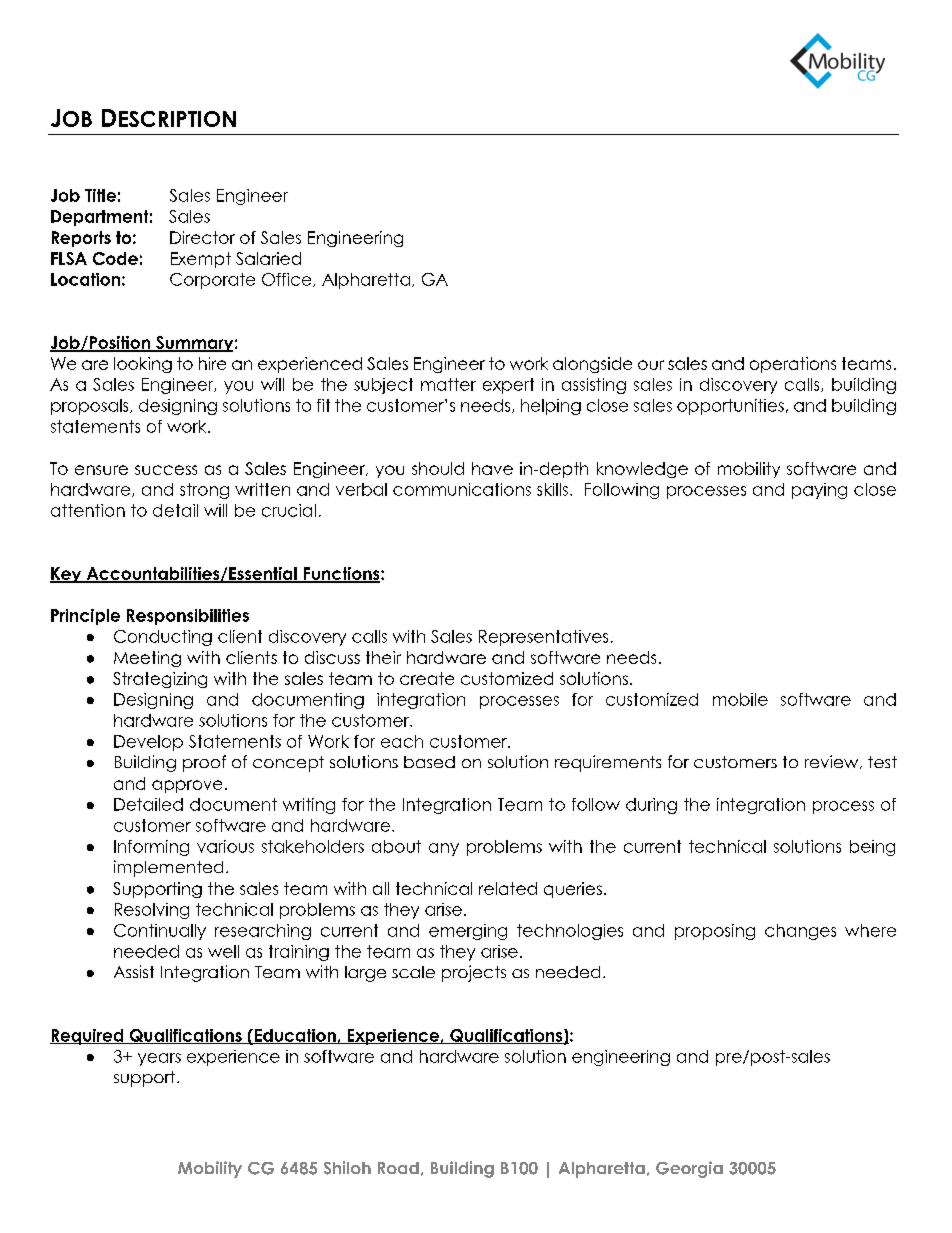  What do you see at coordinates (152, 911) in the page?
I see `Resolving` at bounding box center [152, 911].
